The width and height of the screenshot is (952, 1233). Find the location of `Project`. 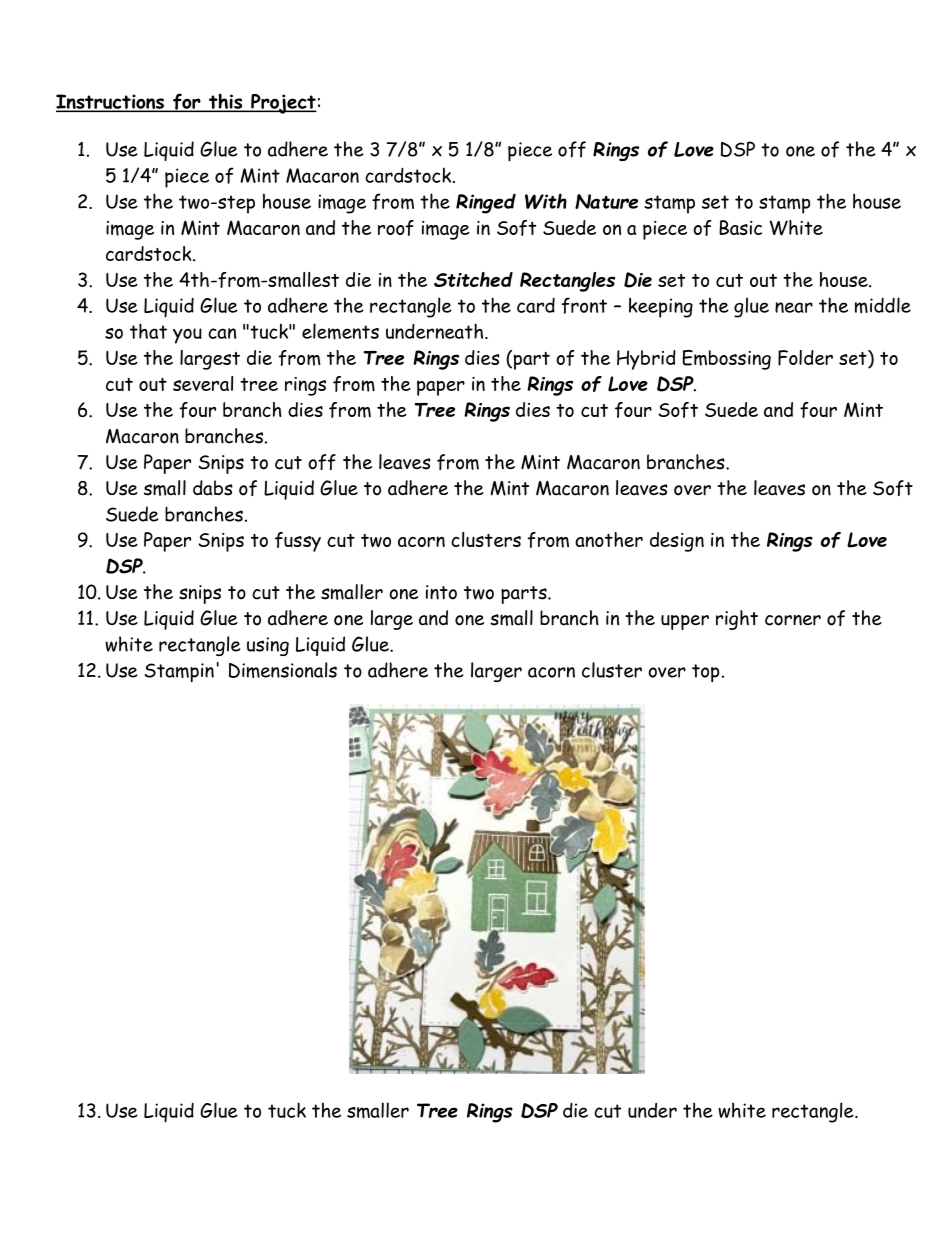

Project is located at coordinates (283, 104).
